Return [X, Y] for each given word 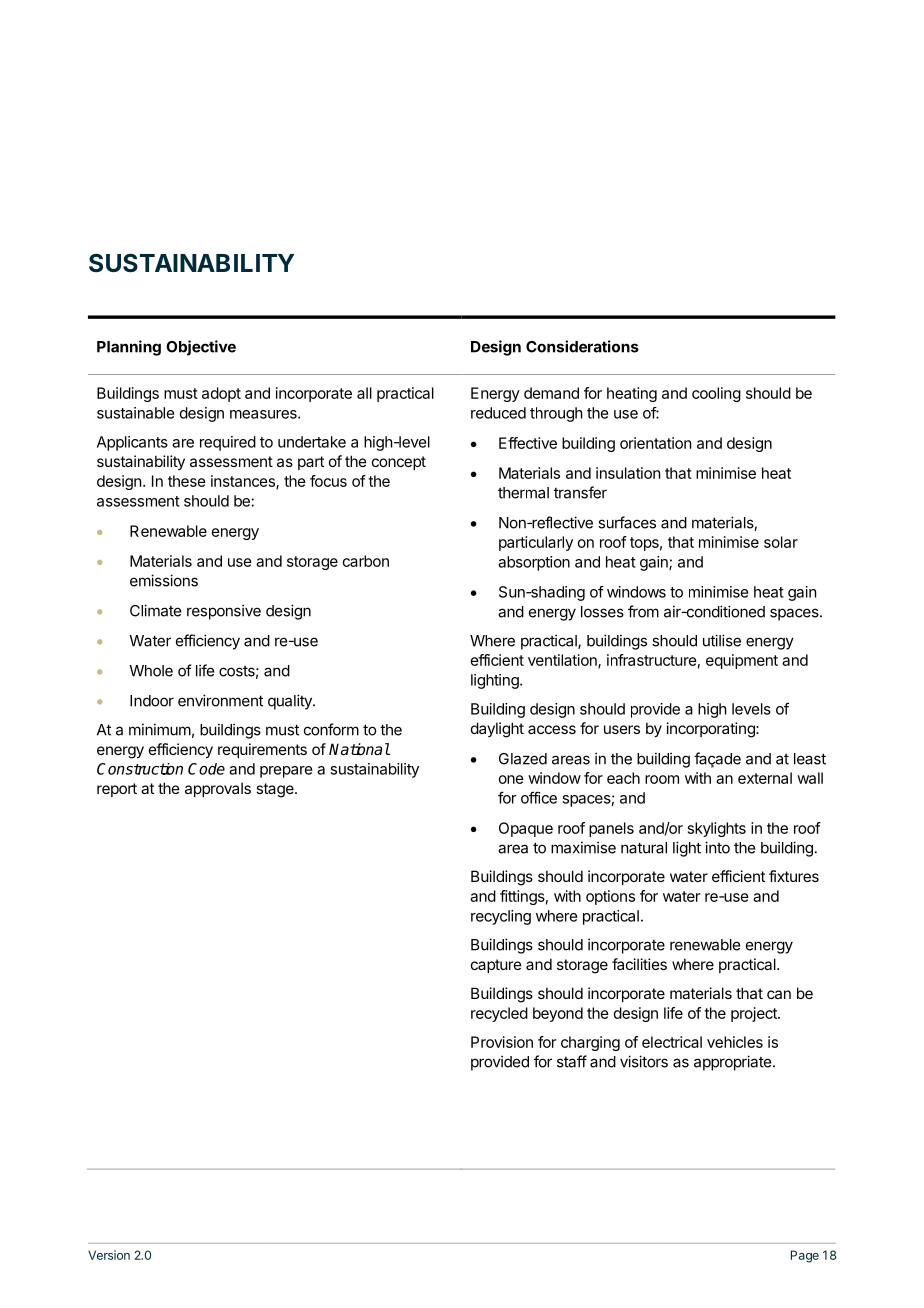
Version [109, 1255]
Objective [201, 348]
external [765, 778]
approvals [218, 789]
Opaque [526, 829]
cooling [716, 394]
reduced [498, 413]
